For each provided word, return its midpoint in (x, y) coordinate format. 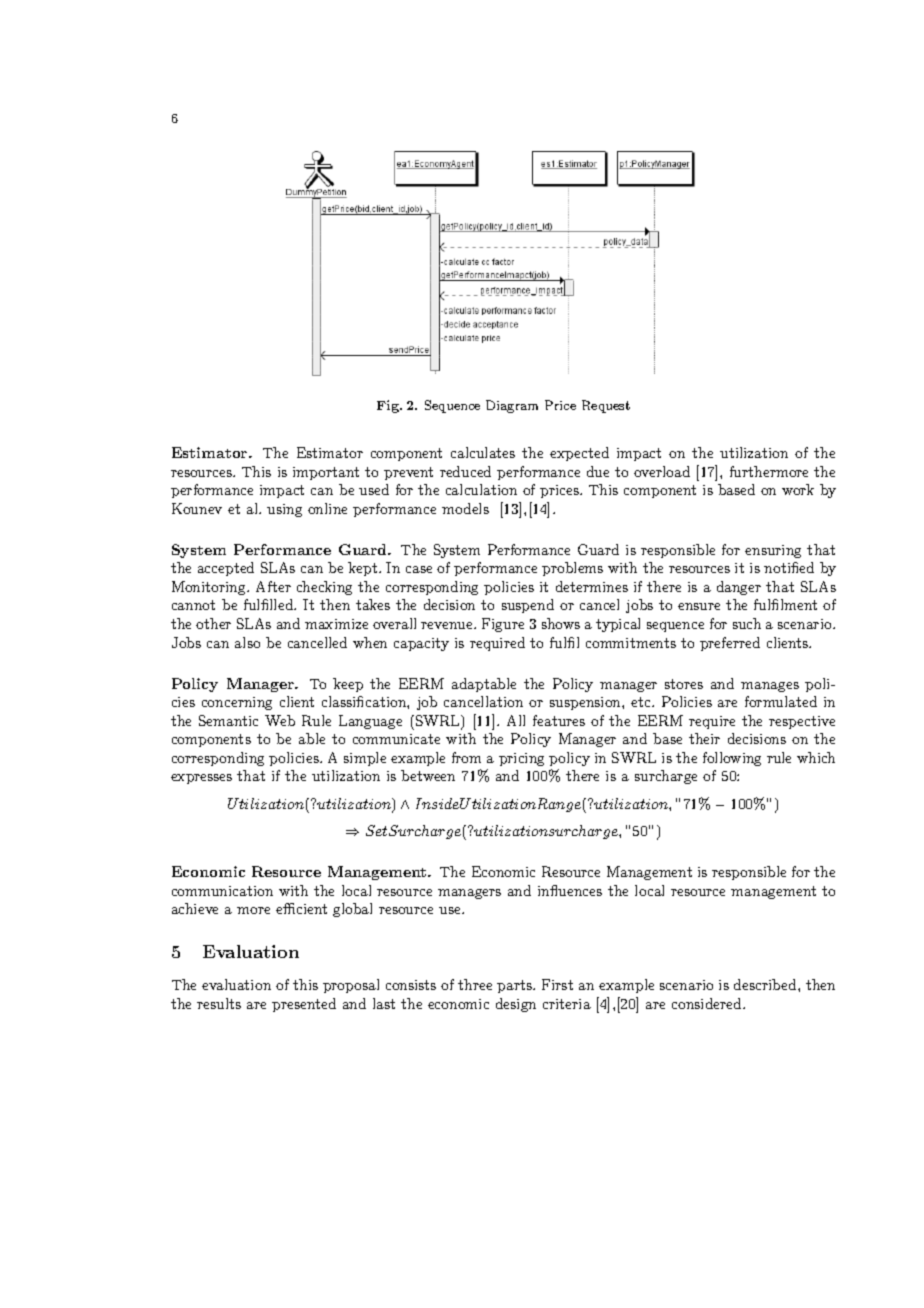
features (559, 720)
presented (304, 1005)
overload (662, 471)
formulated (781, 701)
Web (280, 720)
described (766, 984)
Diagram (512, 406)
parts (515, 986)
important (326, 473)
